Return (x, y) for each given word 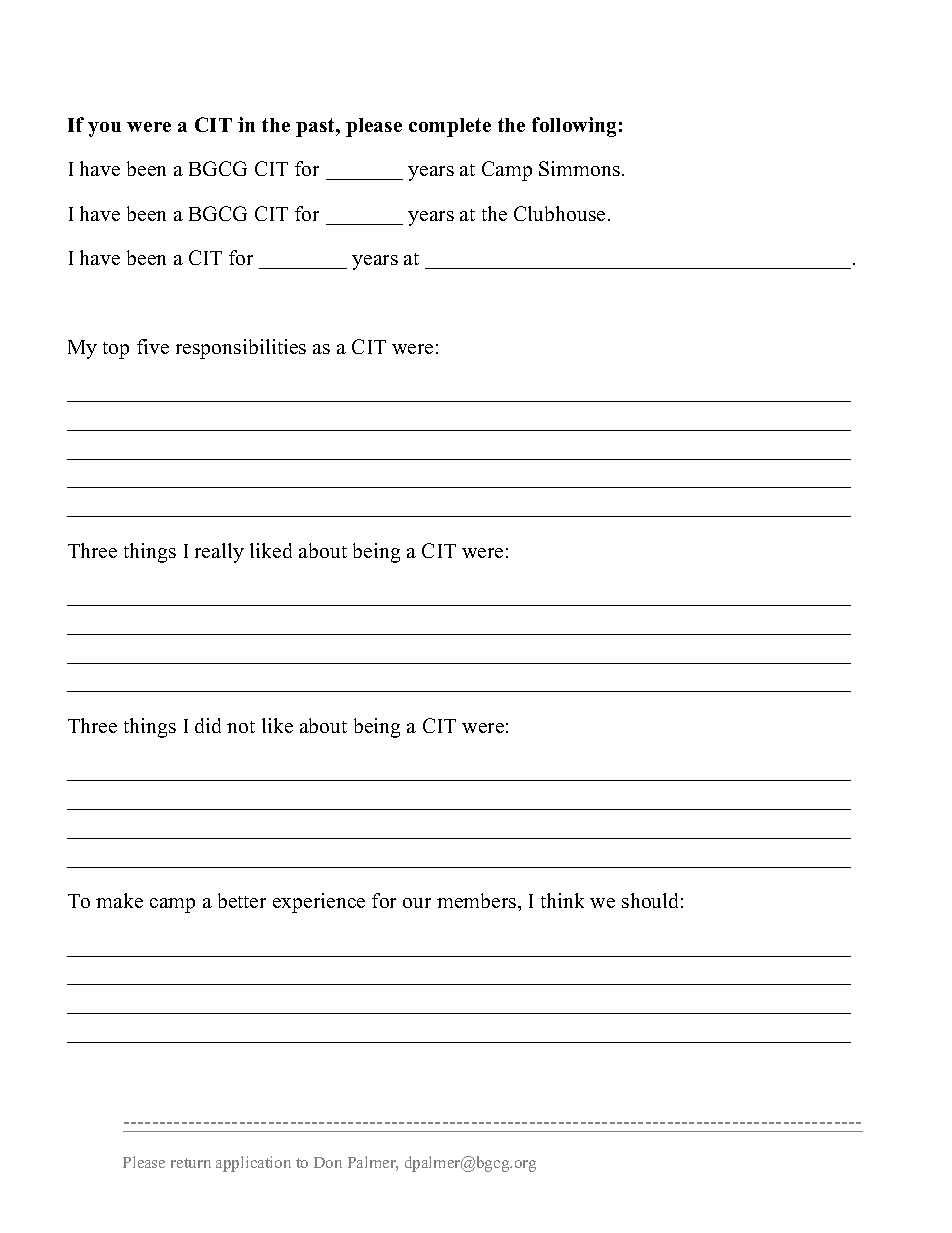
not (241, 727)
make (119, 900)
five (153, 346)
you (104, 129)
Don (328, 1162)
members (478, 900)
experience (319, 903)
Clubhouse (559, 213)
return (191, 1163)
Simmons (579, 168)
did (208, 725)
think (562, 900)
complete (450, 127)
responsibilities (241, 349)
